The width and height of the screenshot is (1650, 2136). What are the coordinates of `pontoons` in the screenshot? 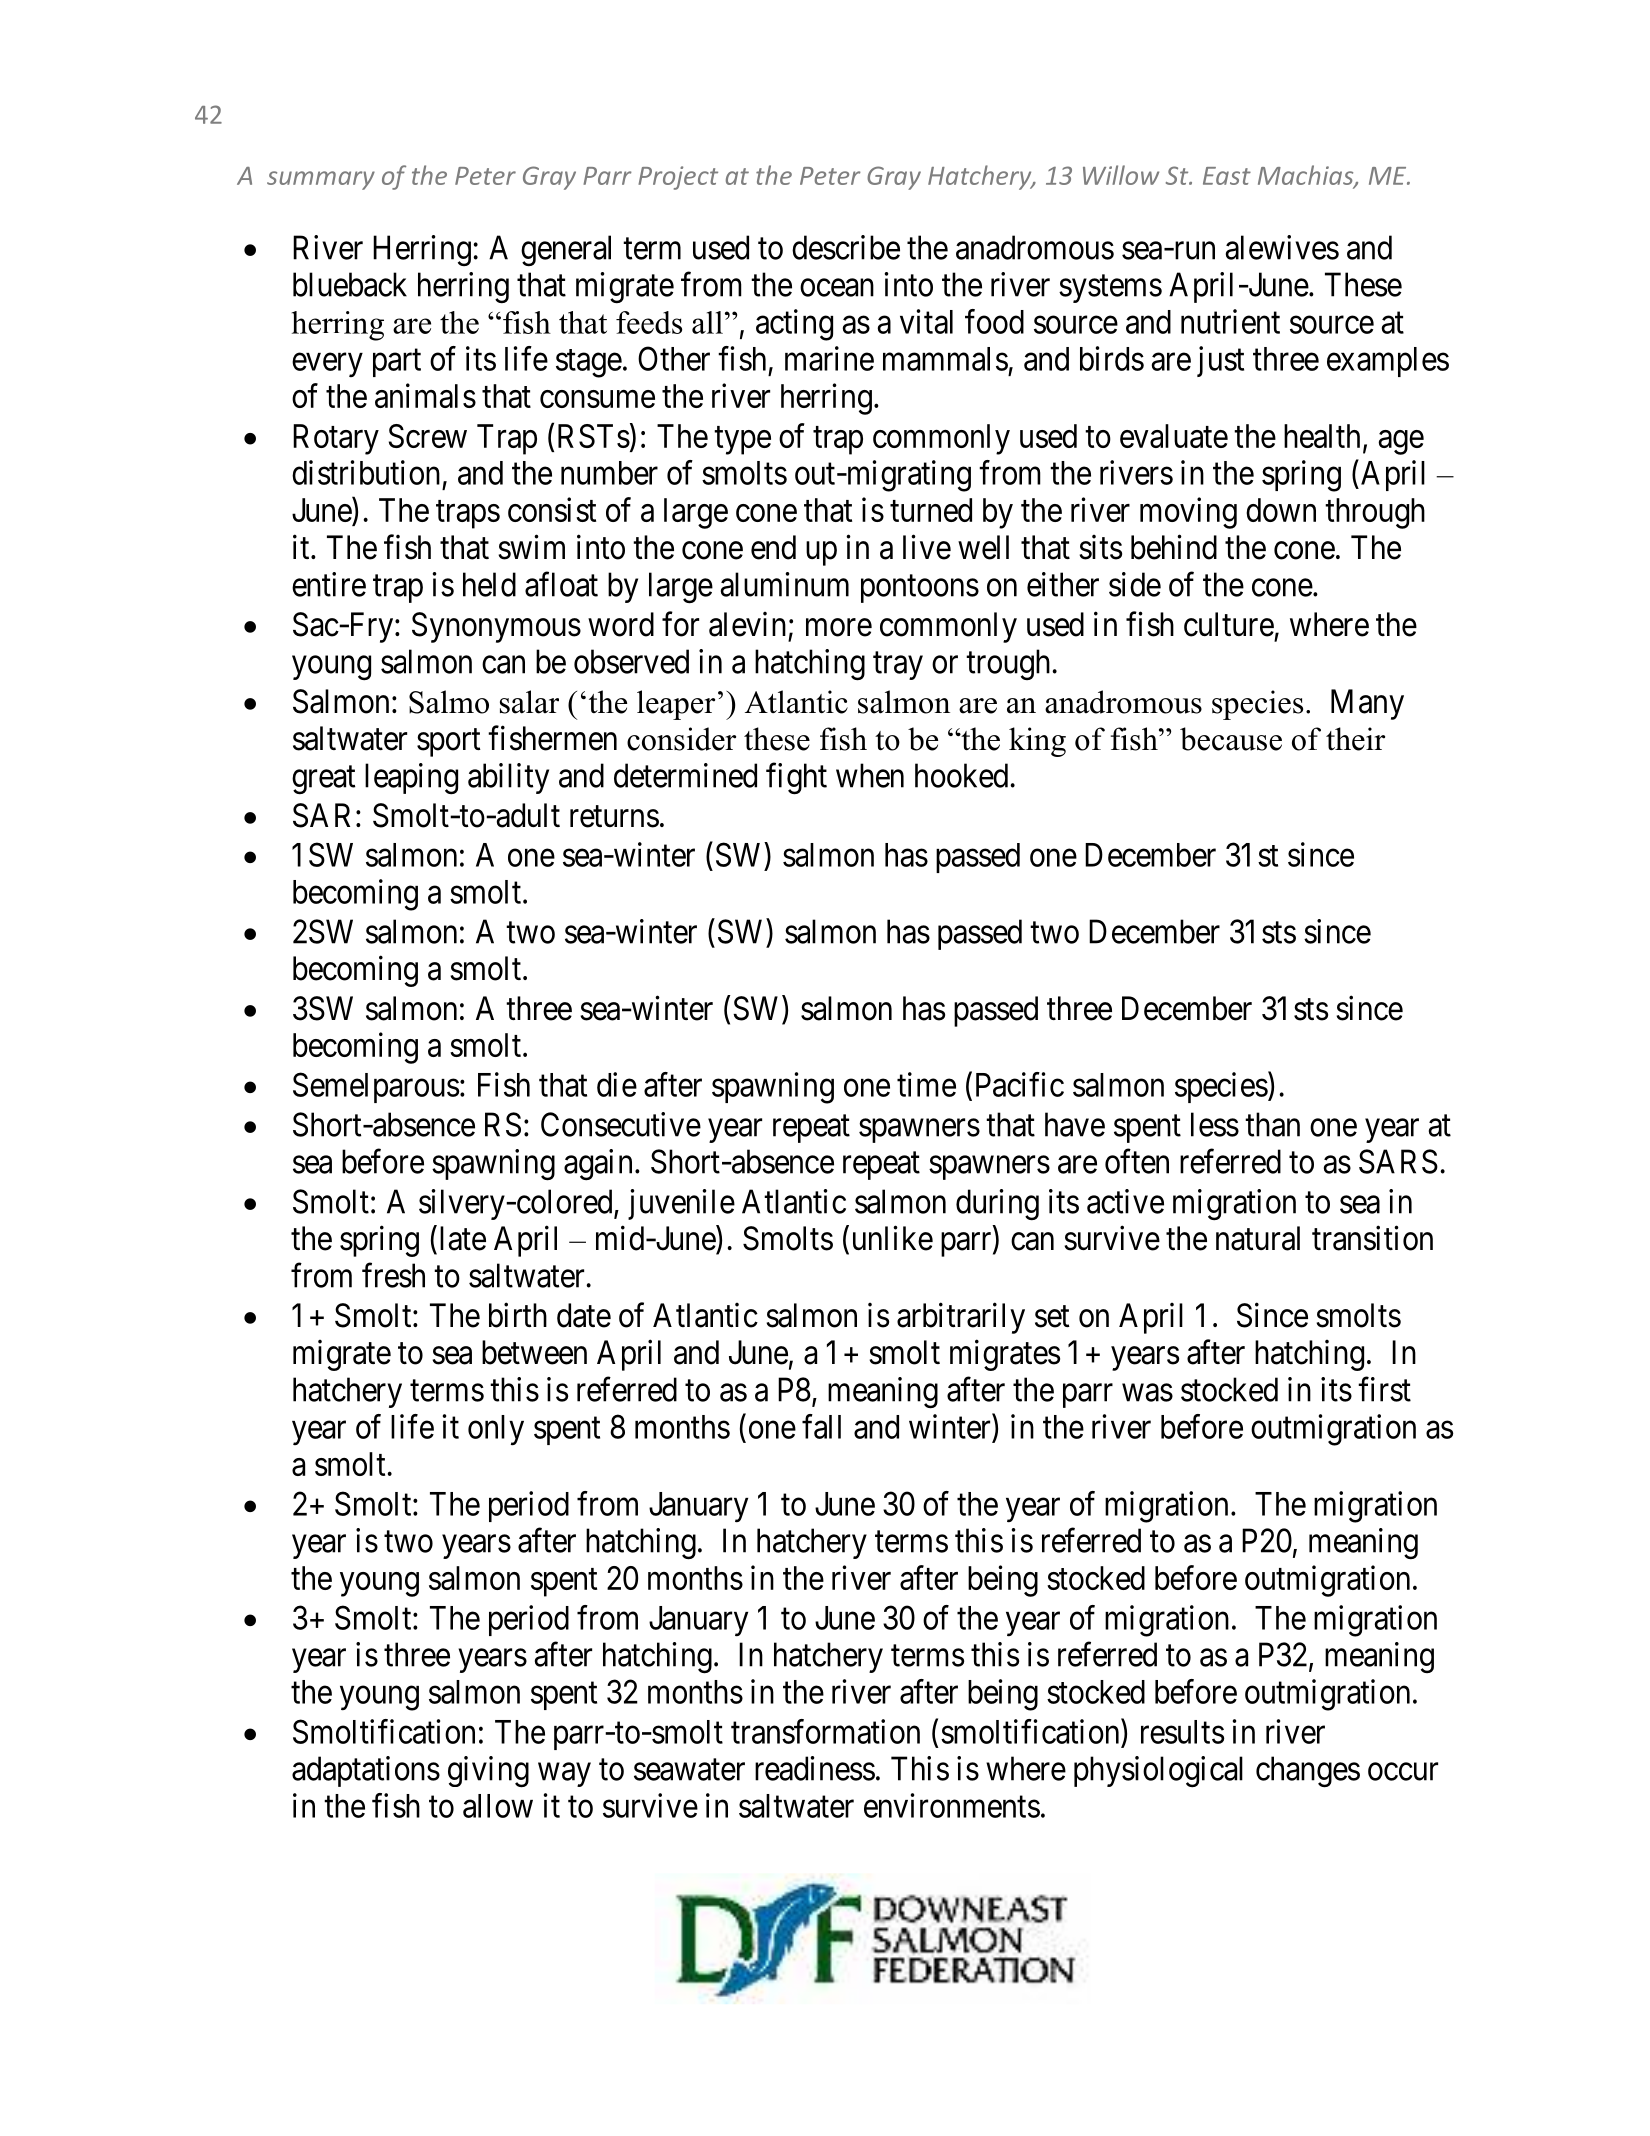 It's located at (920, 589).
